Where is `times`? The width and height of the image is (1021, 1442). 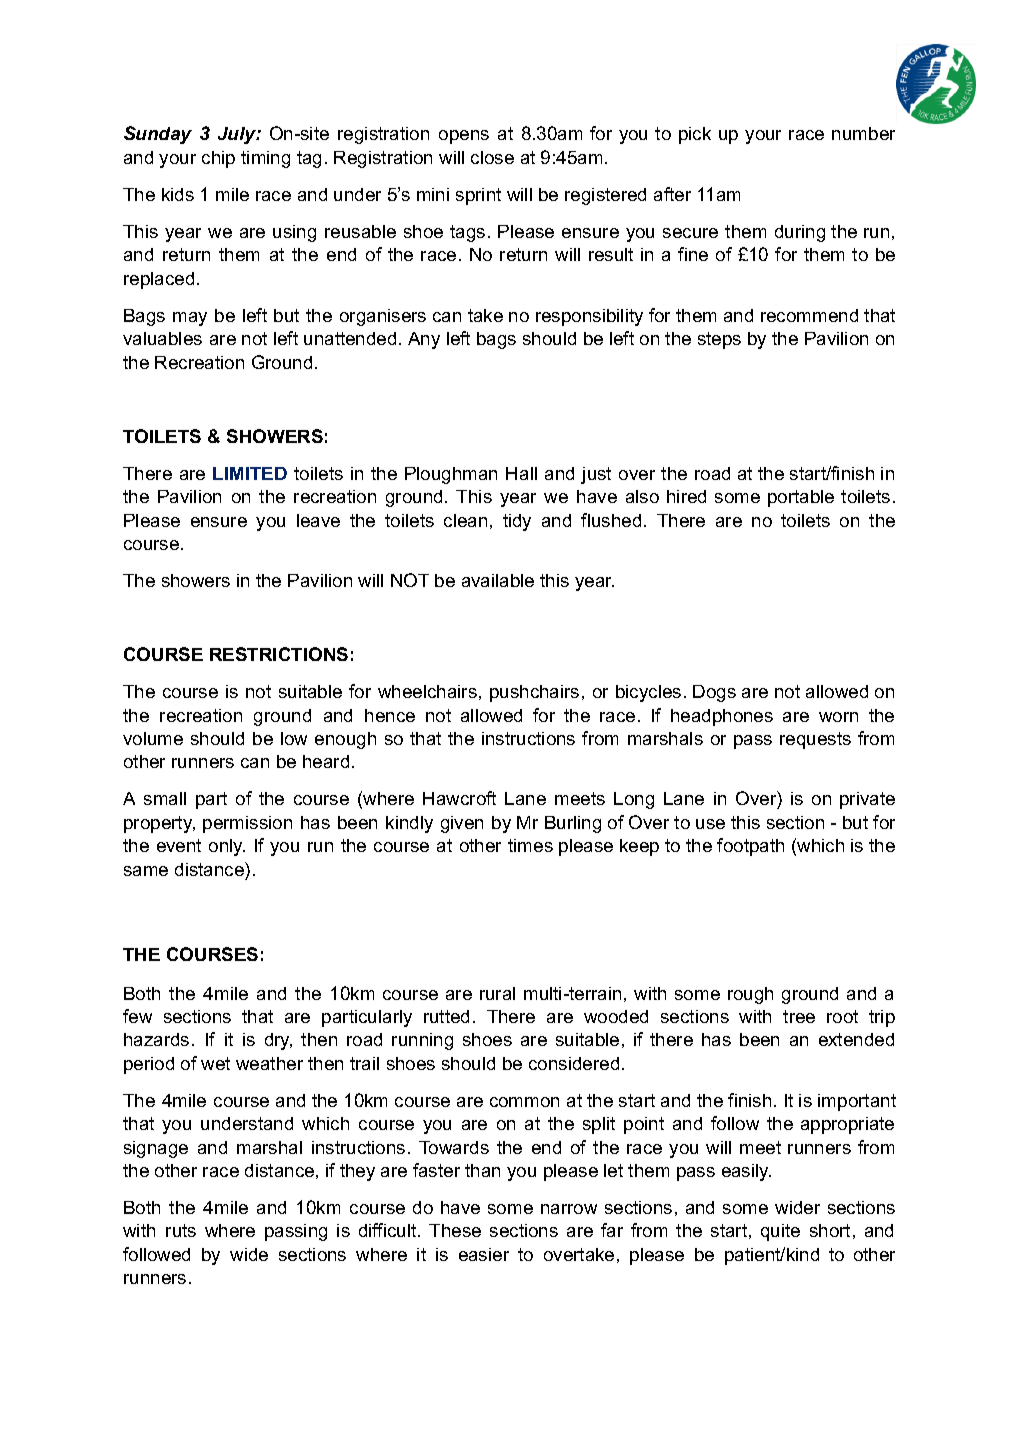
times is located at coordinates (530, 845).
